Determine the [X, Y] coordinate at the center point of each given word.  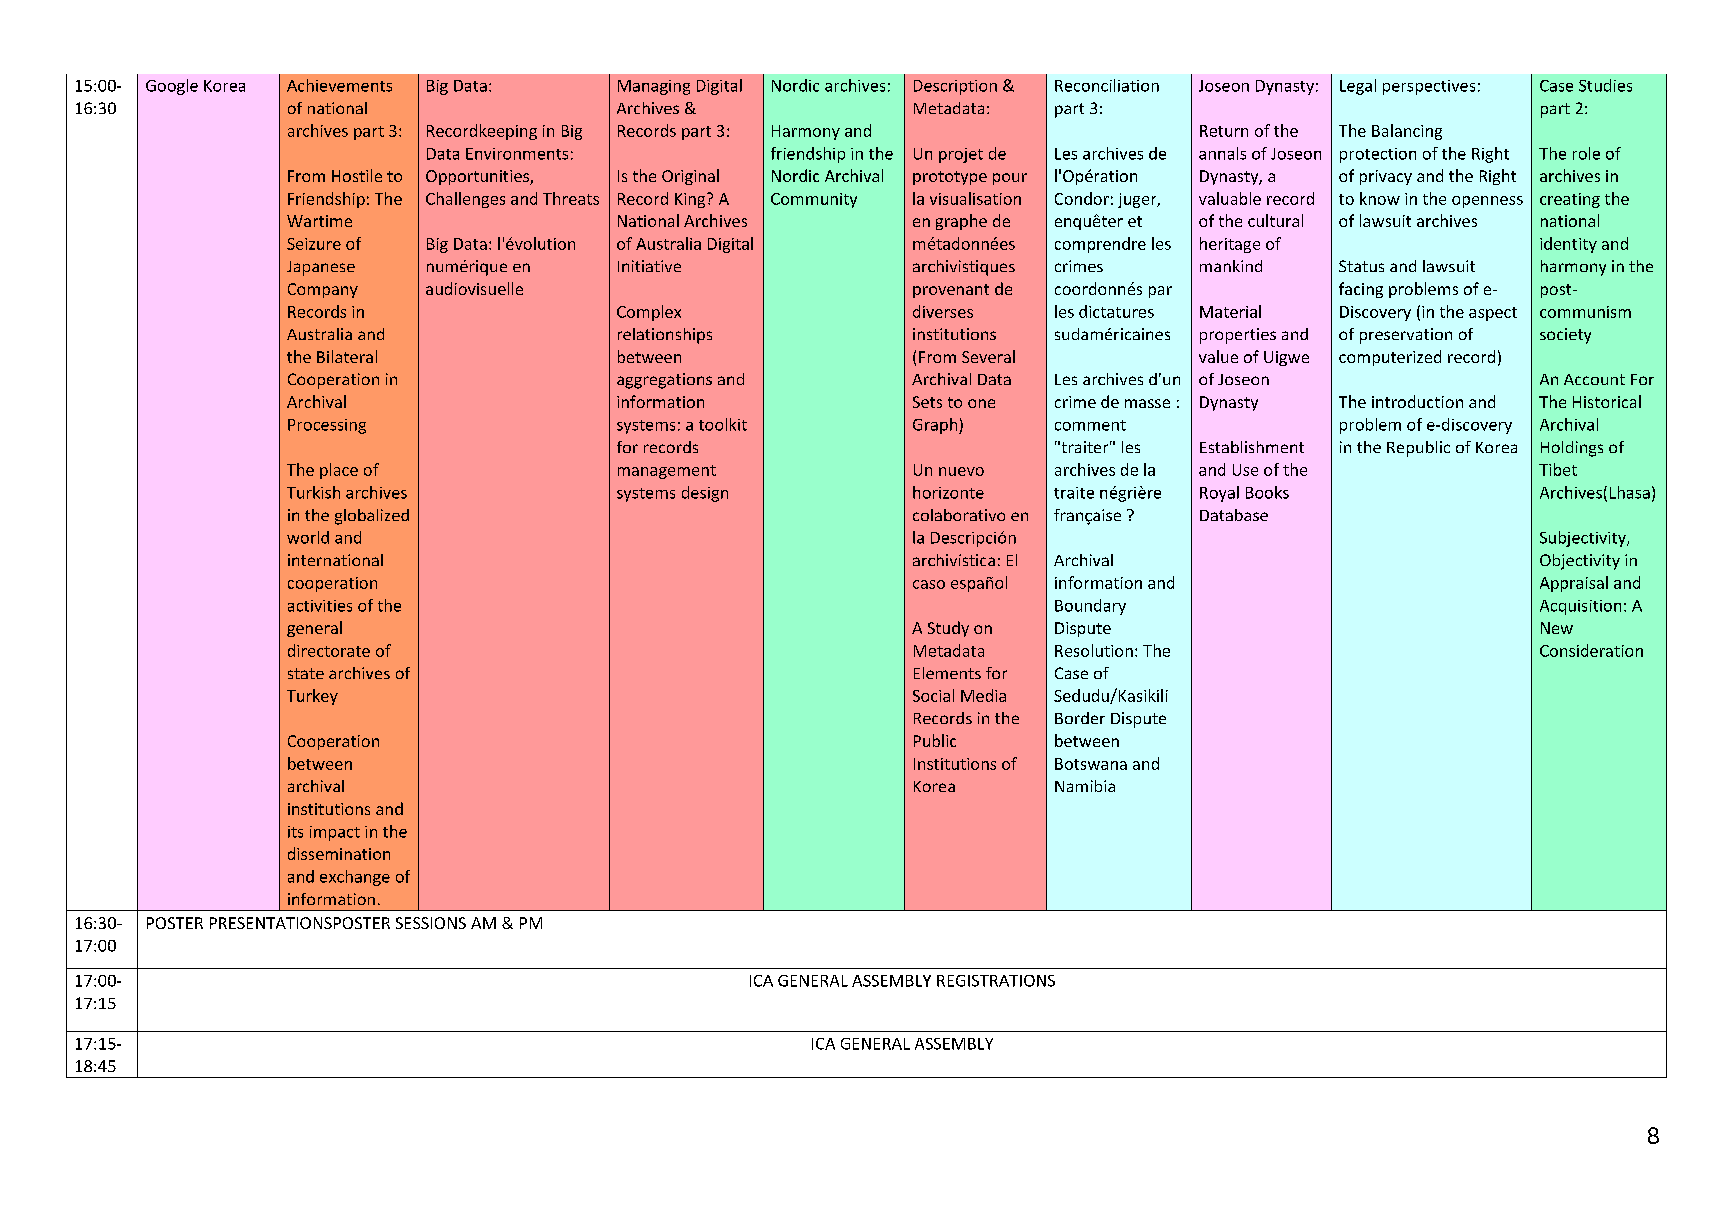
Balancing [1407, 132]
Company [323, 290]
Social [933, 695]
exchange [355, 878]
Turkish [313, 492]
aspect [1493, 314]
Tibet [1558, 469]
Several [988, 356]
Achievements [339, 85]
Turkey [312, 697]
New [1557, 628]
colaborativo [959, 515]
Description [955, 87]
